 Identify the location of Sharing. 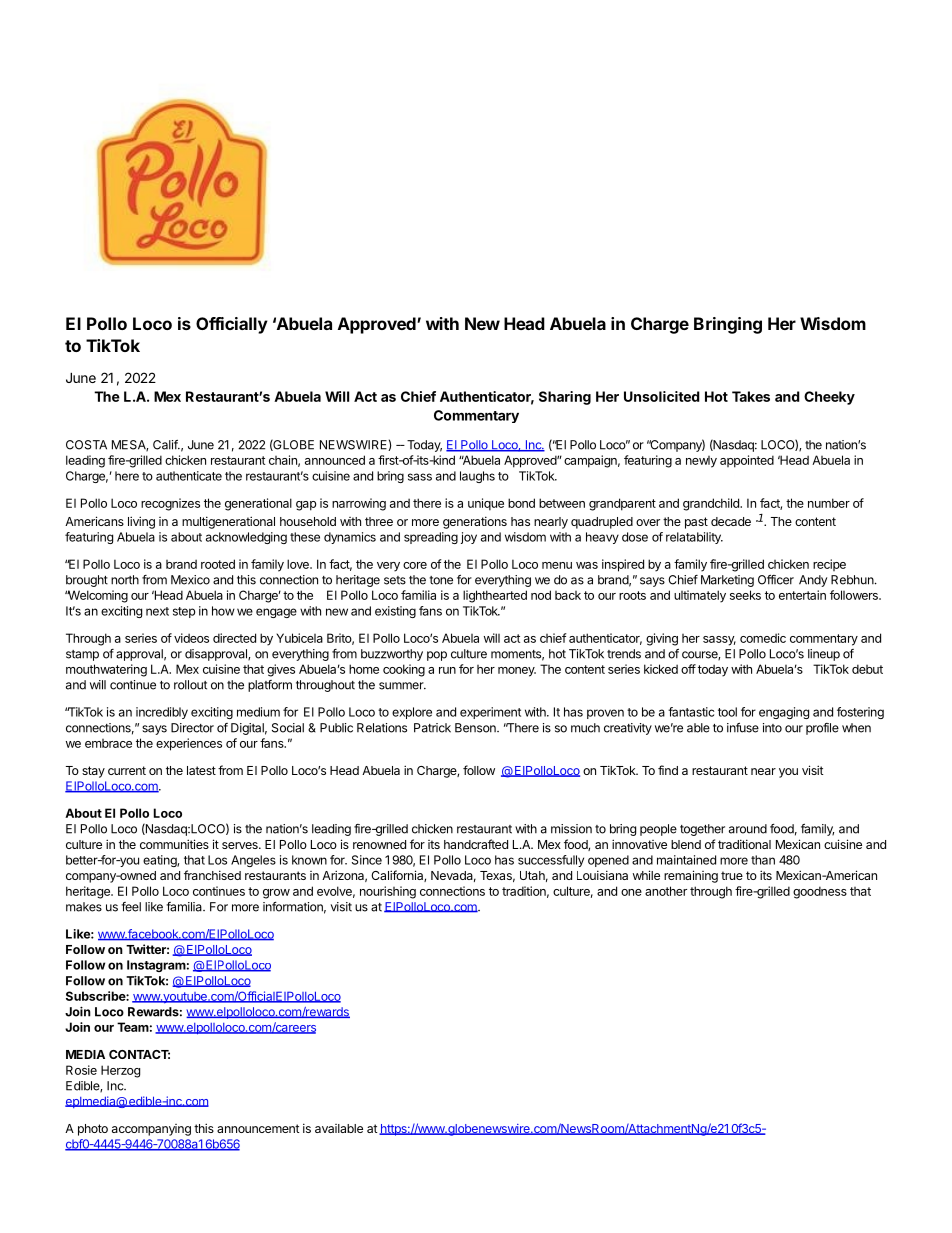
(565, 398).
